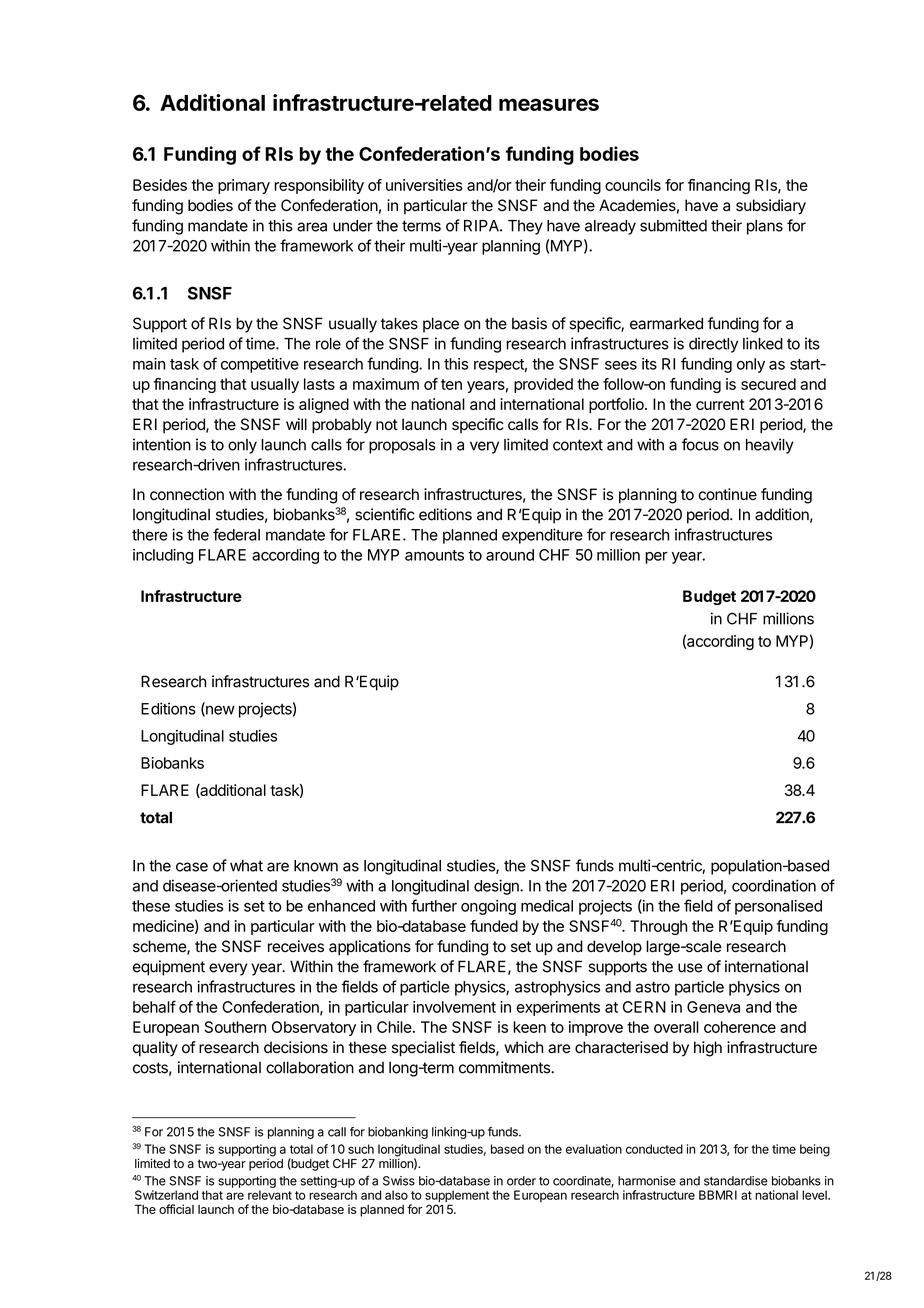 This document has width=924, height=1308. Describe the element at coordinates (549, 104) in the document. I see `measures` at that location.
